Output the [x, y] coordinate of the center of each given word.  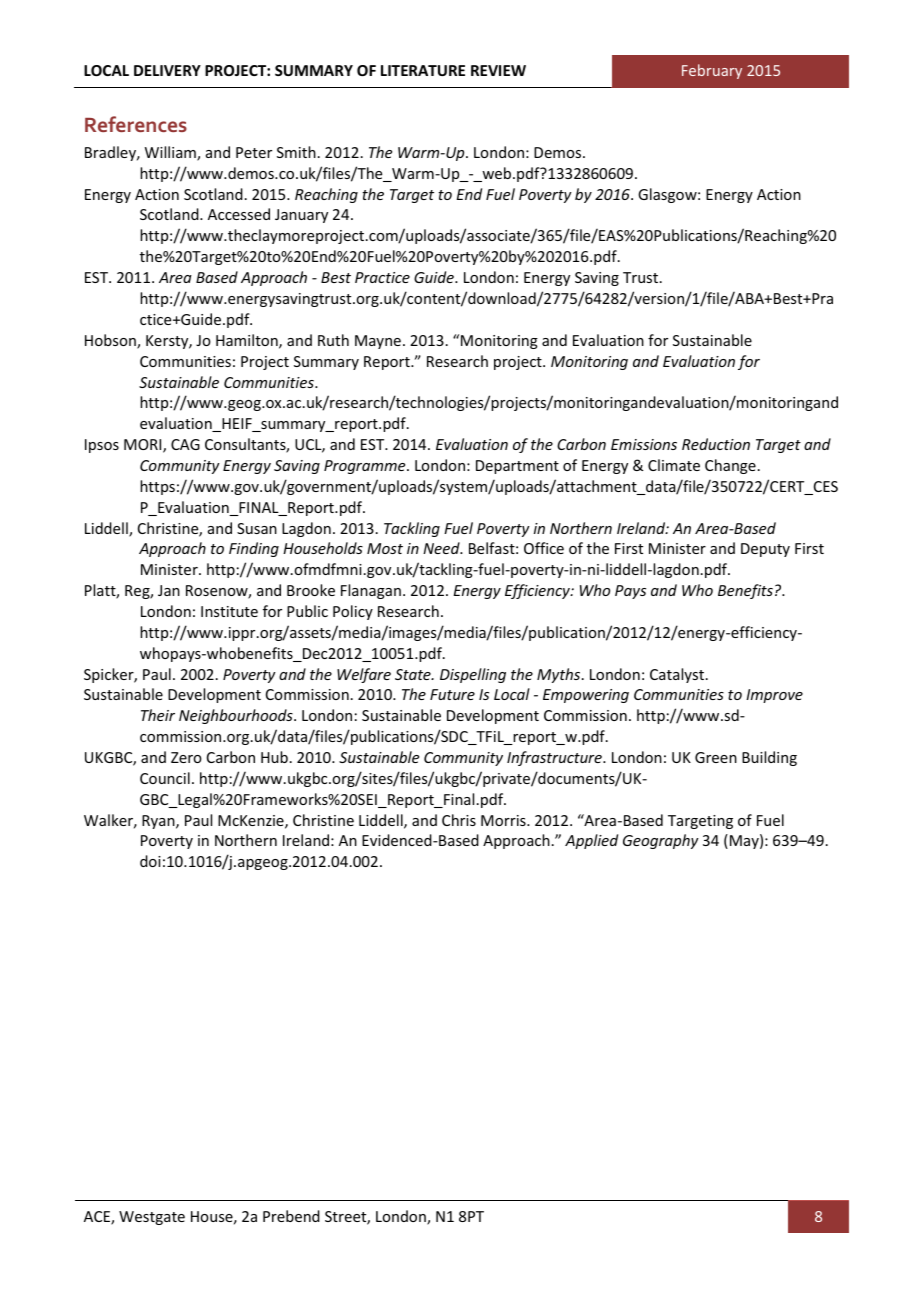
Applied [591, 841]
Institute [229, 611]
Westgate [152, 1218]
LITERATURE [423, 70]
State [414, 674]
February [712, 71]
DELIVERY [167, 70]
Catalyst [678, 675]
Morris [504, 820]
